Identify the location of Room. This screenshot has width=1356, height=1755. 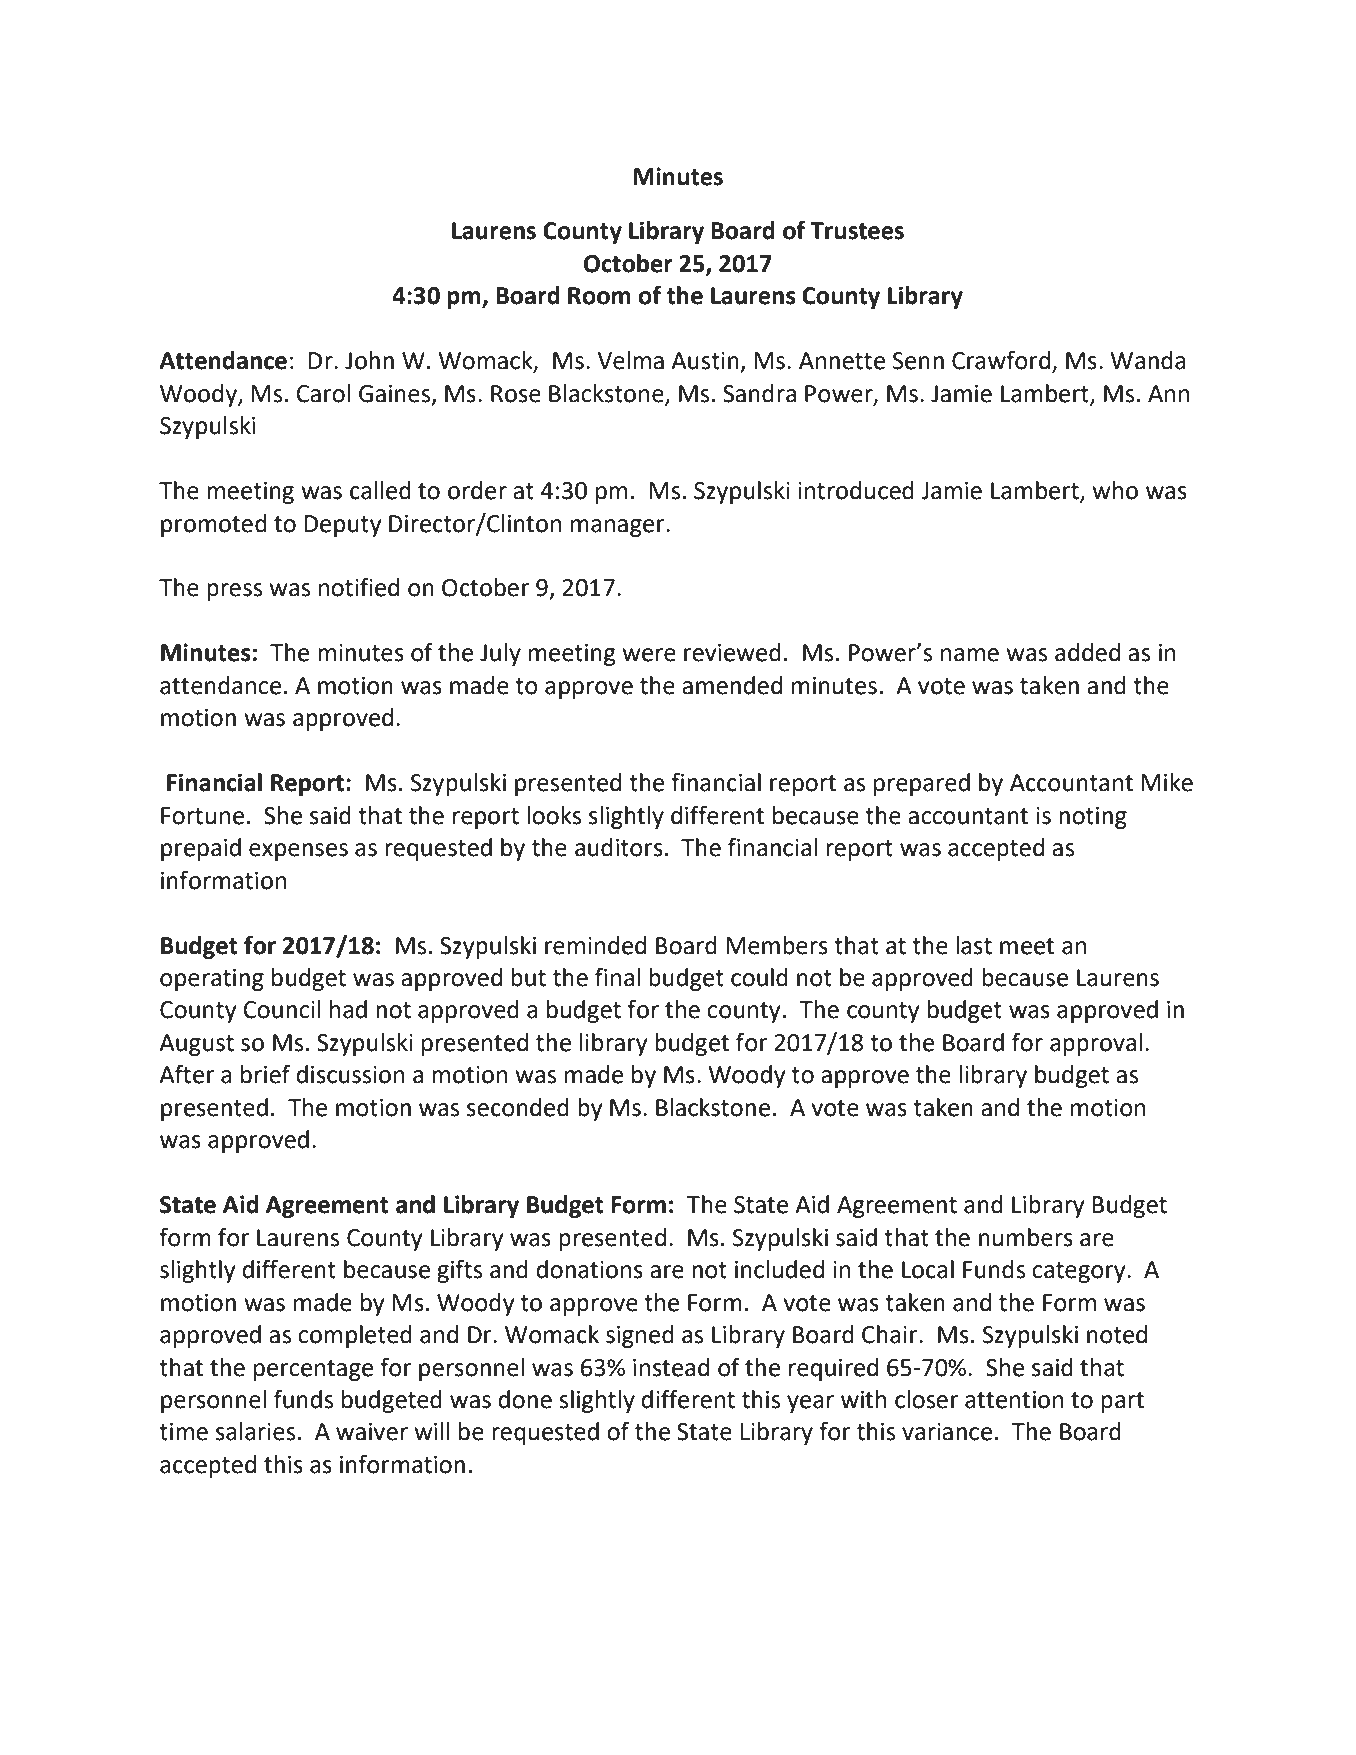
(599, 296).
